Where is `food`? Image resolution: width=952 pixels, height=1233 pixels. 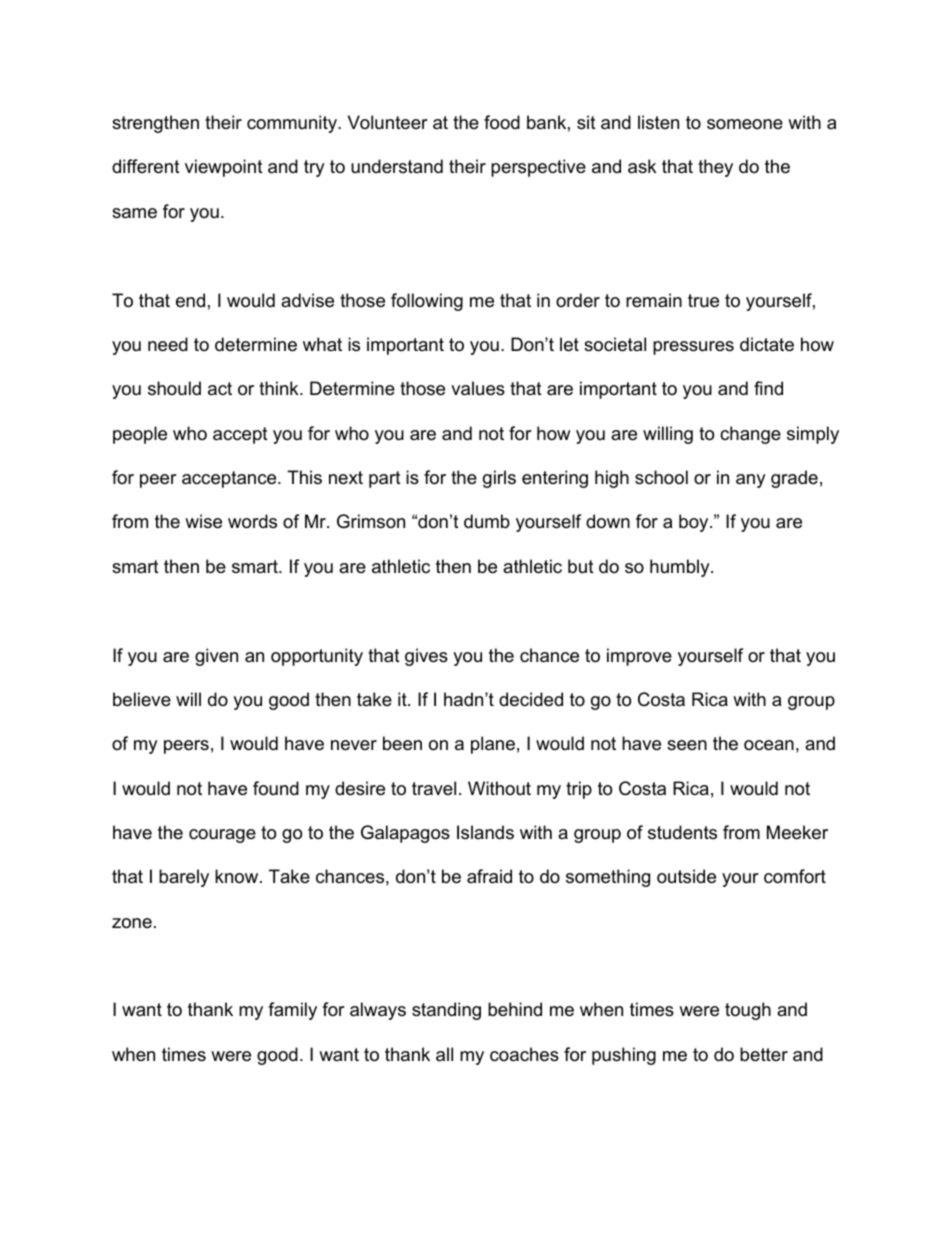 food is located at coordinates (502, 122).
